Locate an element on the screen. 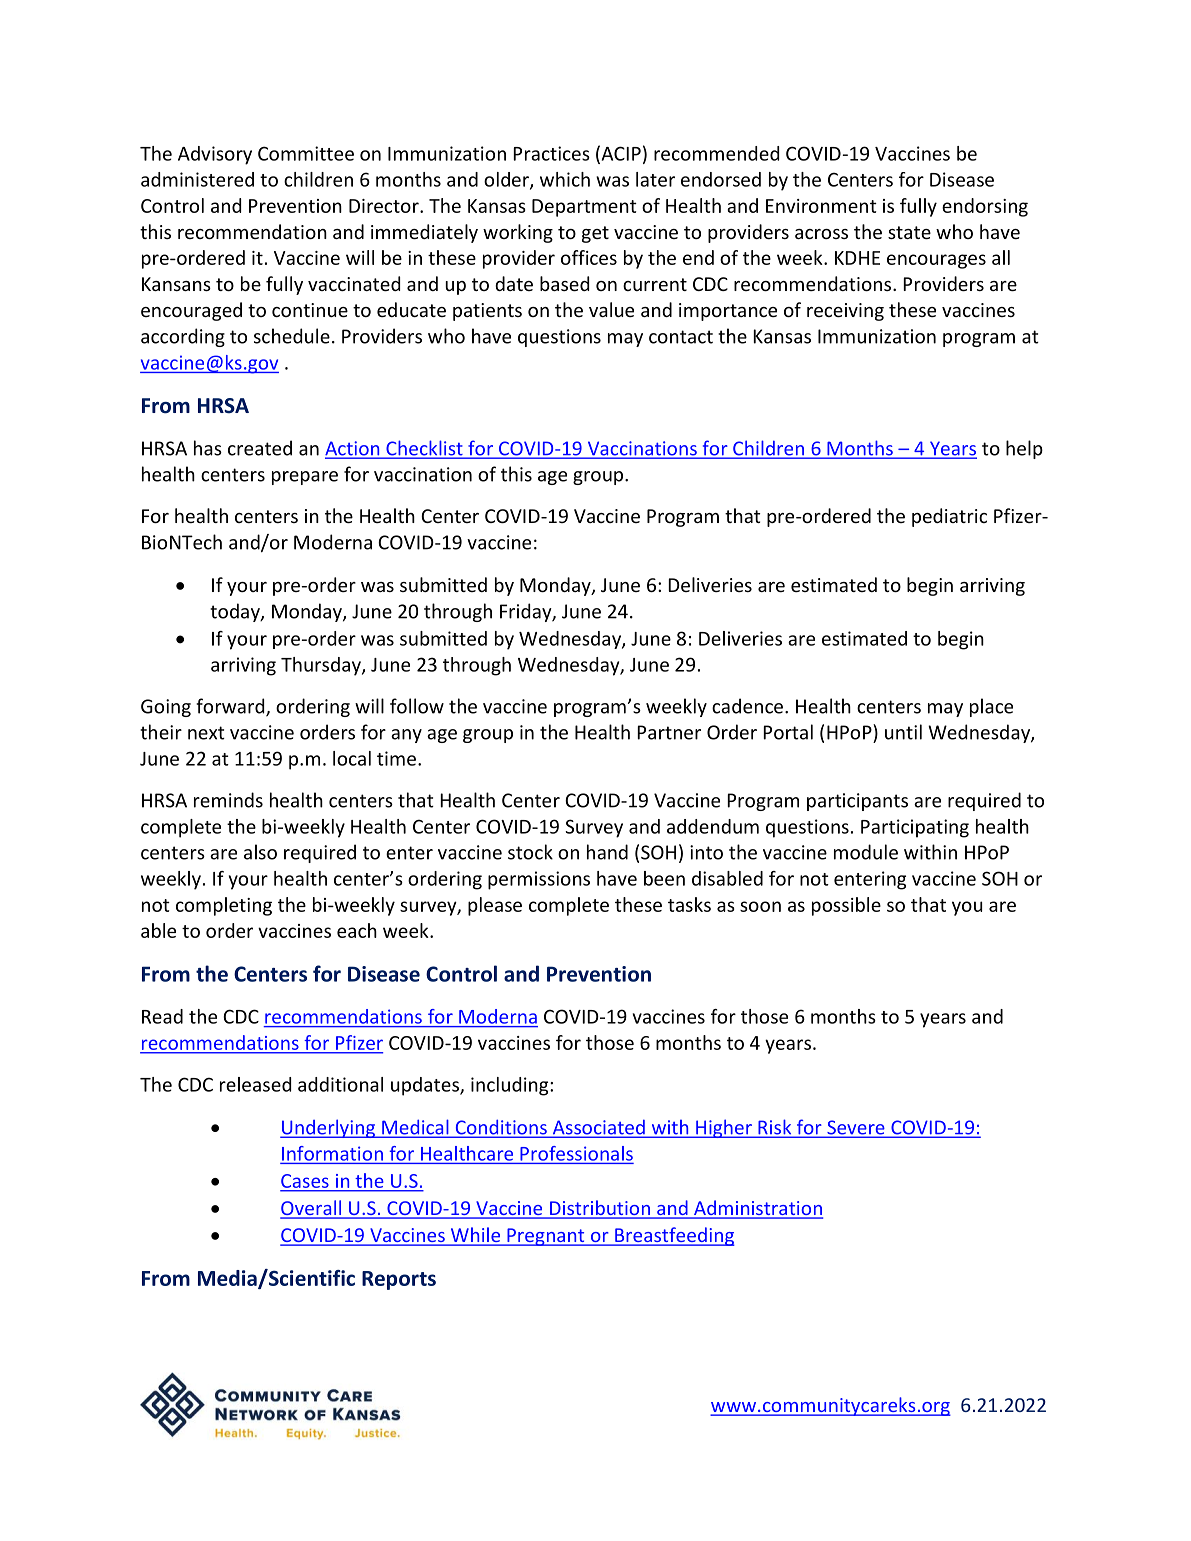  Committee is located at coordinates (306, 153).
